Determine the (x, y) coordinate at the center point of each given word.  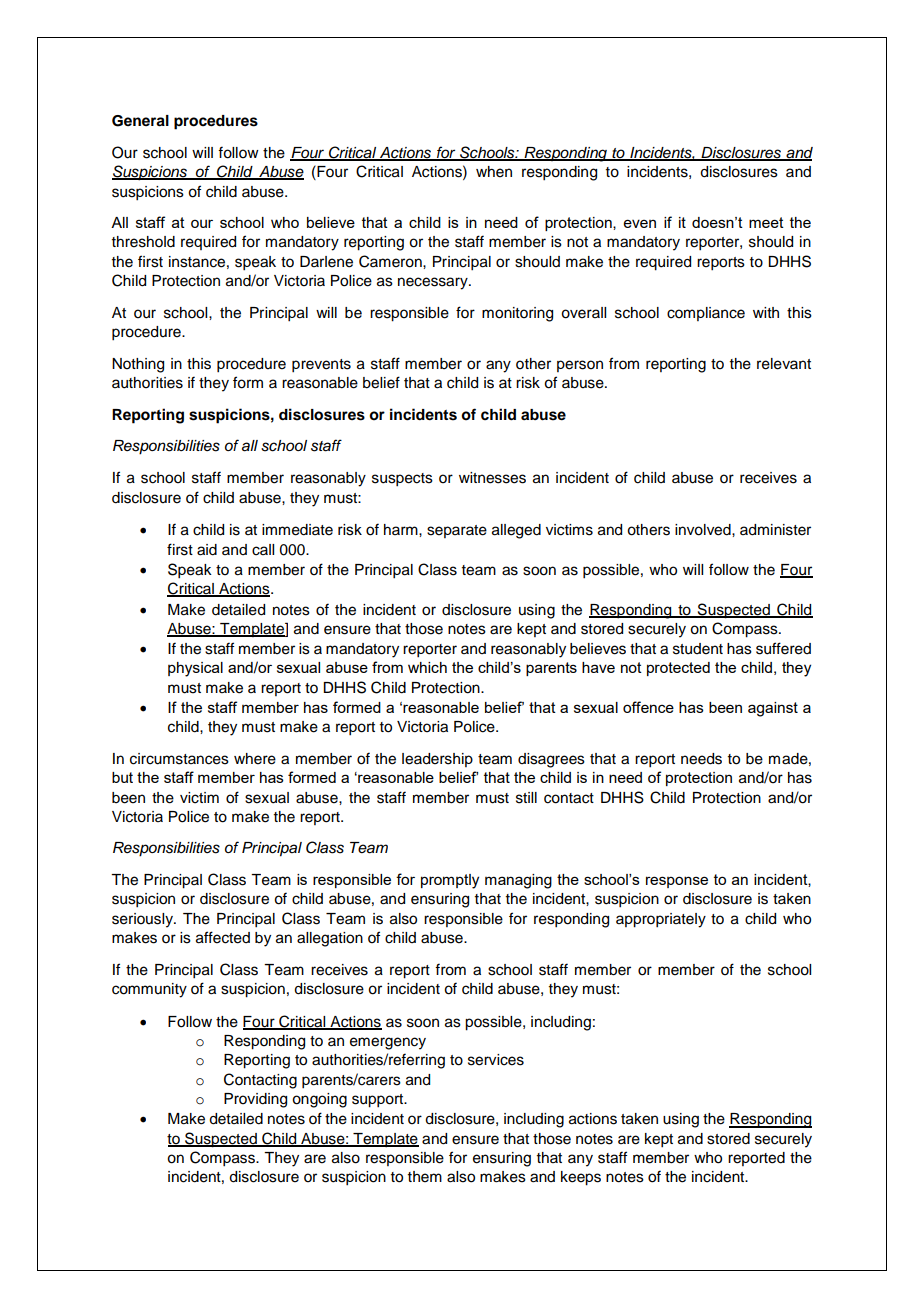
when (494, 172)
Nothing (138, 365)
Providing (255, 1100)
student (698, 649)
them (425, 1177)
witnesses (492, 478)
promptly (450, 881)
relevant (784, 364)
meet (766, 222)
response (677, 882)
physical (195, 669)
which (427, 667)
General (140, 121)
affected (223, 937)
